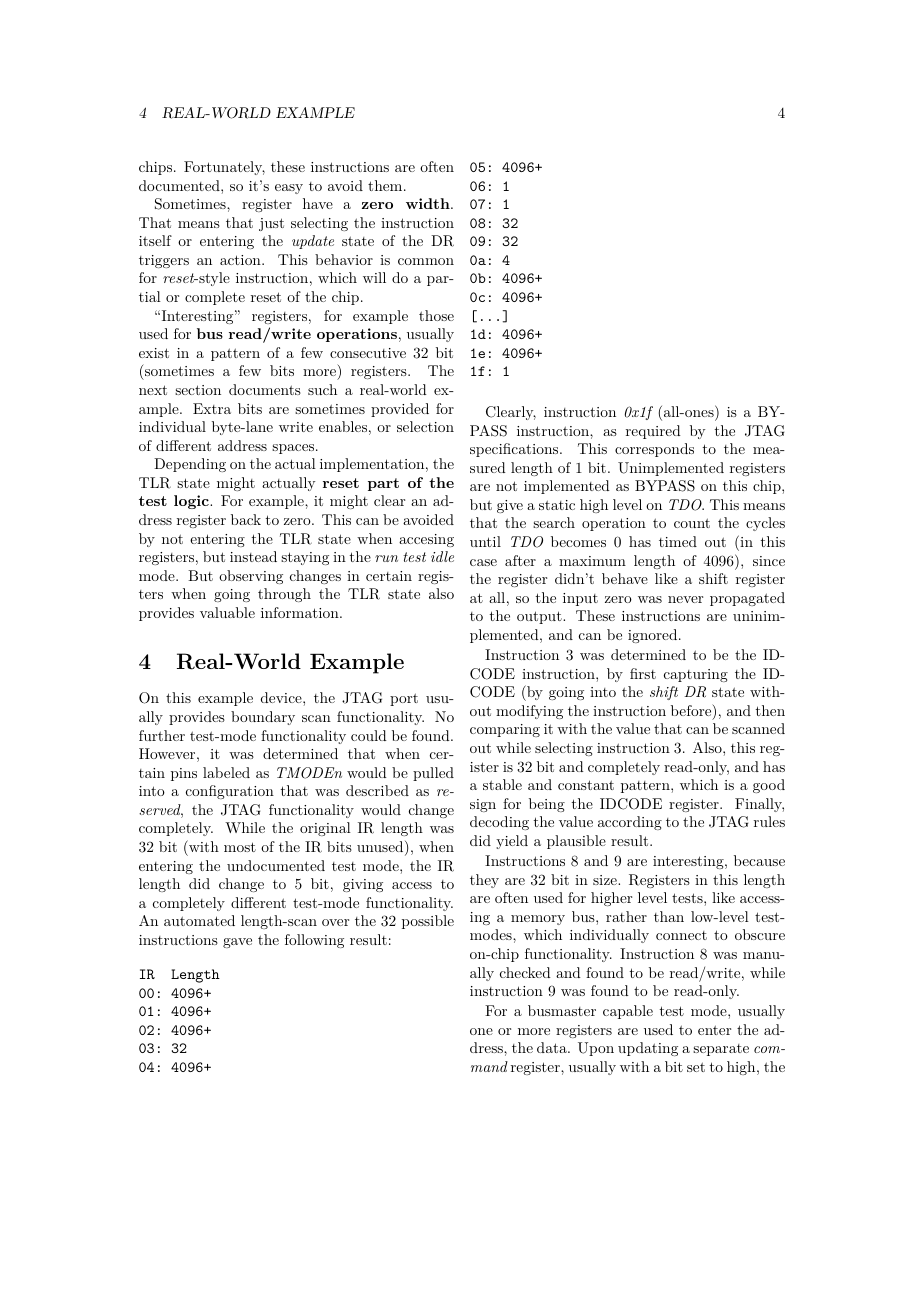 This image has width=924, height=1308. I want to click on Fortunately, so click(224, 168).
